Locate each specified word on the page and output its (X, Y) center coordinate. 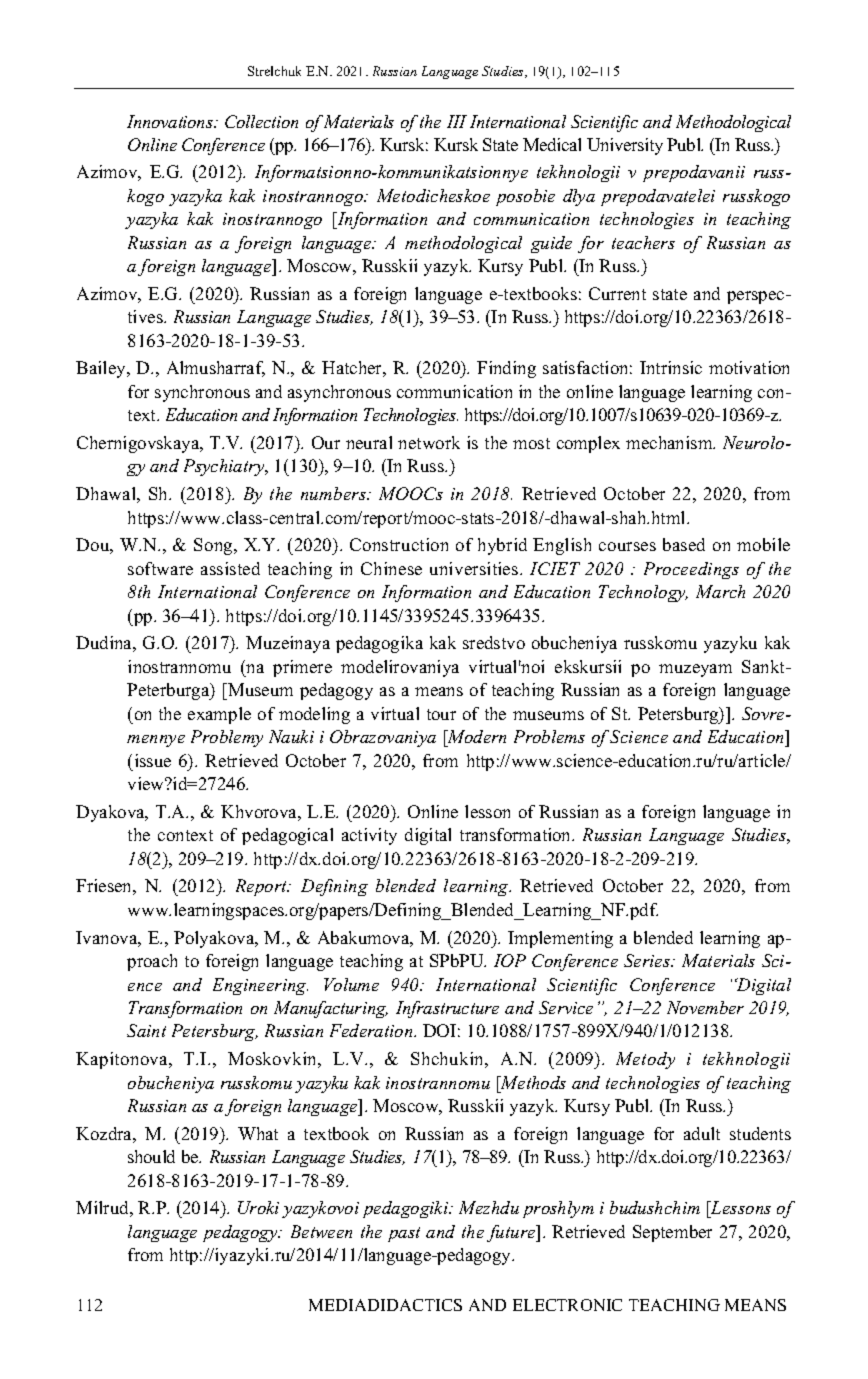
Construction (399, 544)
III (457, 121)
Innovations (171, 121)
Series (648, 960)
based (684, 544)
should (151, 1156)
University (625, 146)
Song (214, 546)
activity (369, 836)
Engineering (260, 986)
